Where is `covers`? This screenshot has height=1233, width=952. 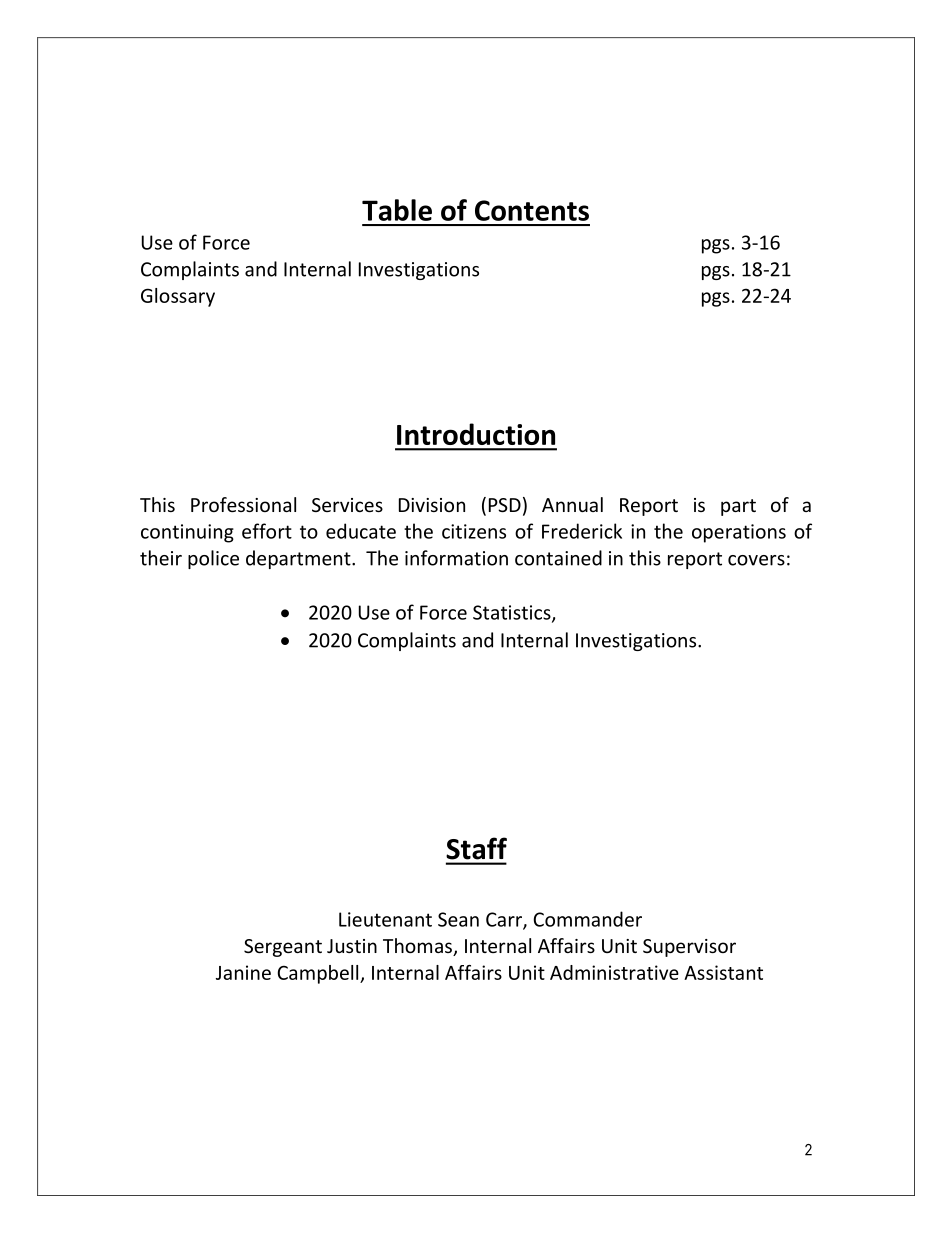
covers is located at coordinates (756, 560).
